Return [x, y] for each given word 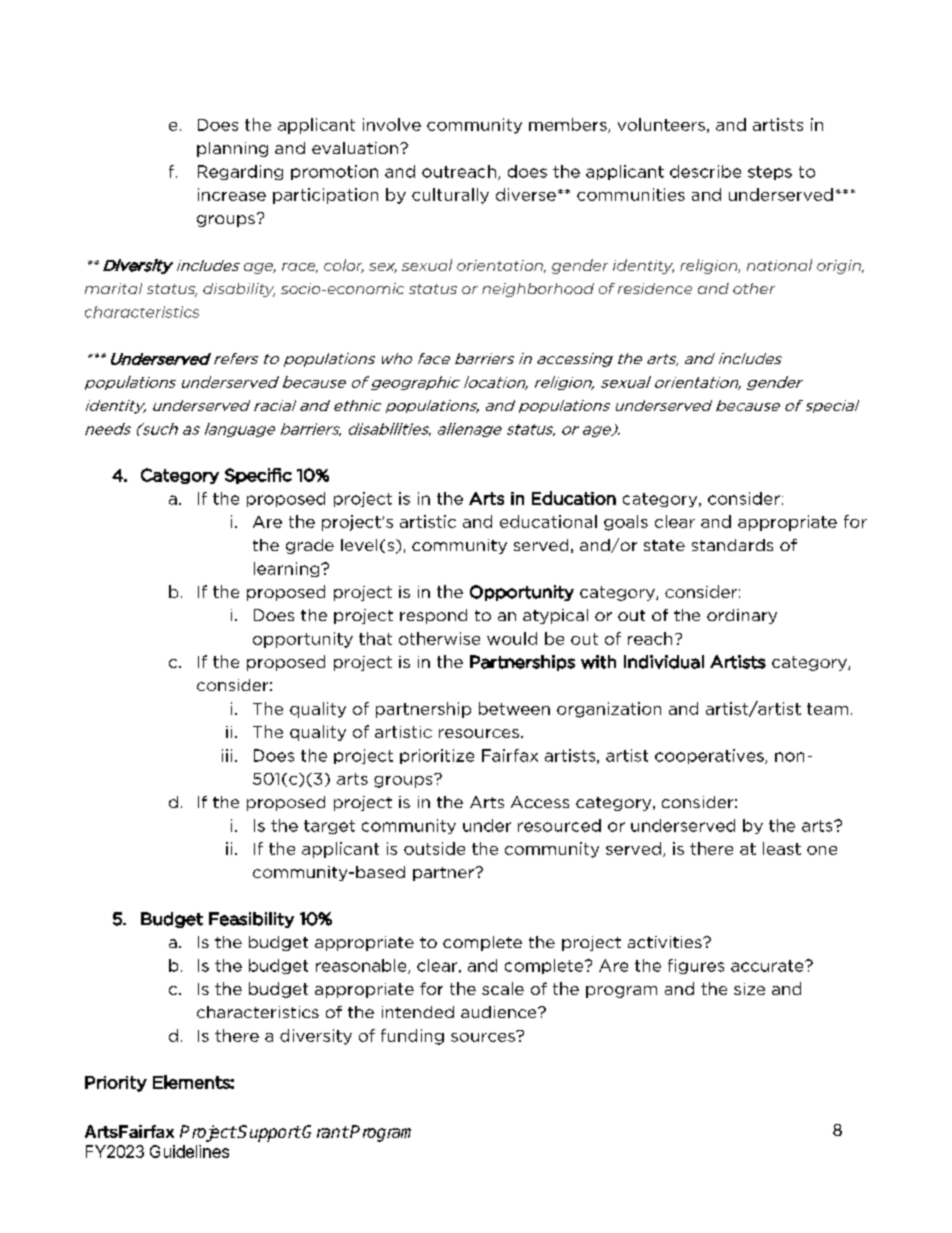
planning [232, 149]
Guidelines [189, 1151]
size [749, 989]
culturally [450, 196]
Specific [258, 476]
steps [770, 173]
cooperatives [710, 756]
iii [227, 755]
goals [626, 523]
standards [732, 545]
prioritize [437, 756]
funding [412, 1037]
